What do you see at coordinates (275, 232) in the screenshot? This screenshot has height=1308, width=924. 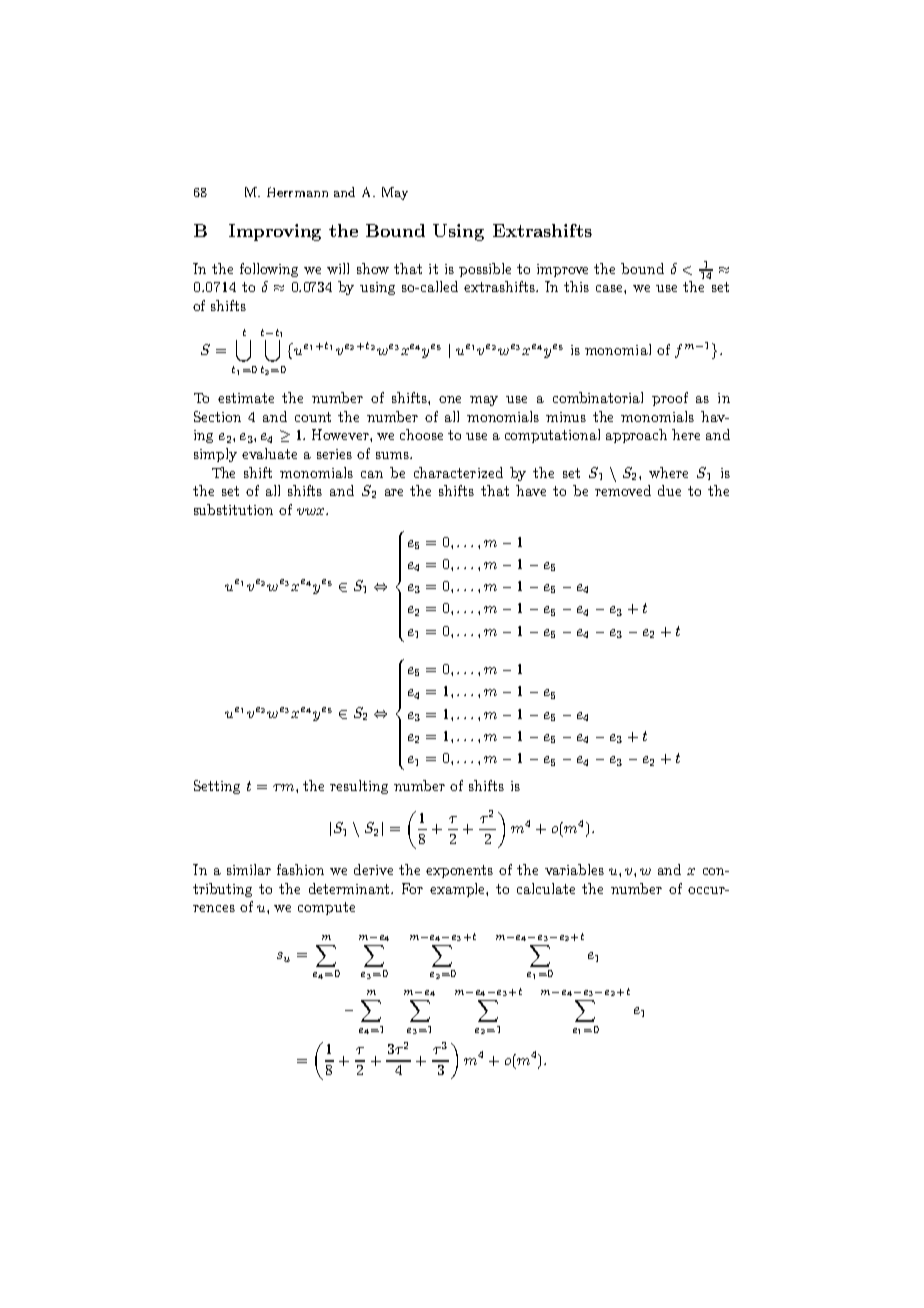 I see `Improving` at bounding box center [275, 232].
